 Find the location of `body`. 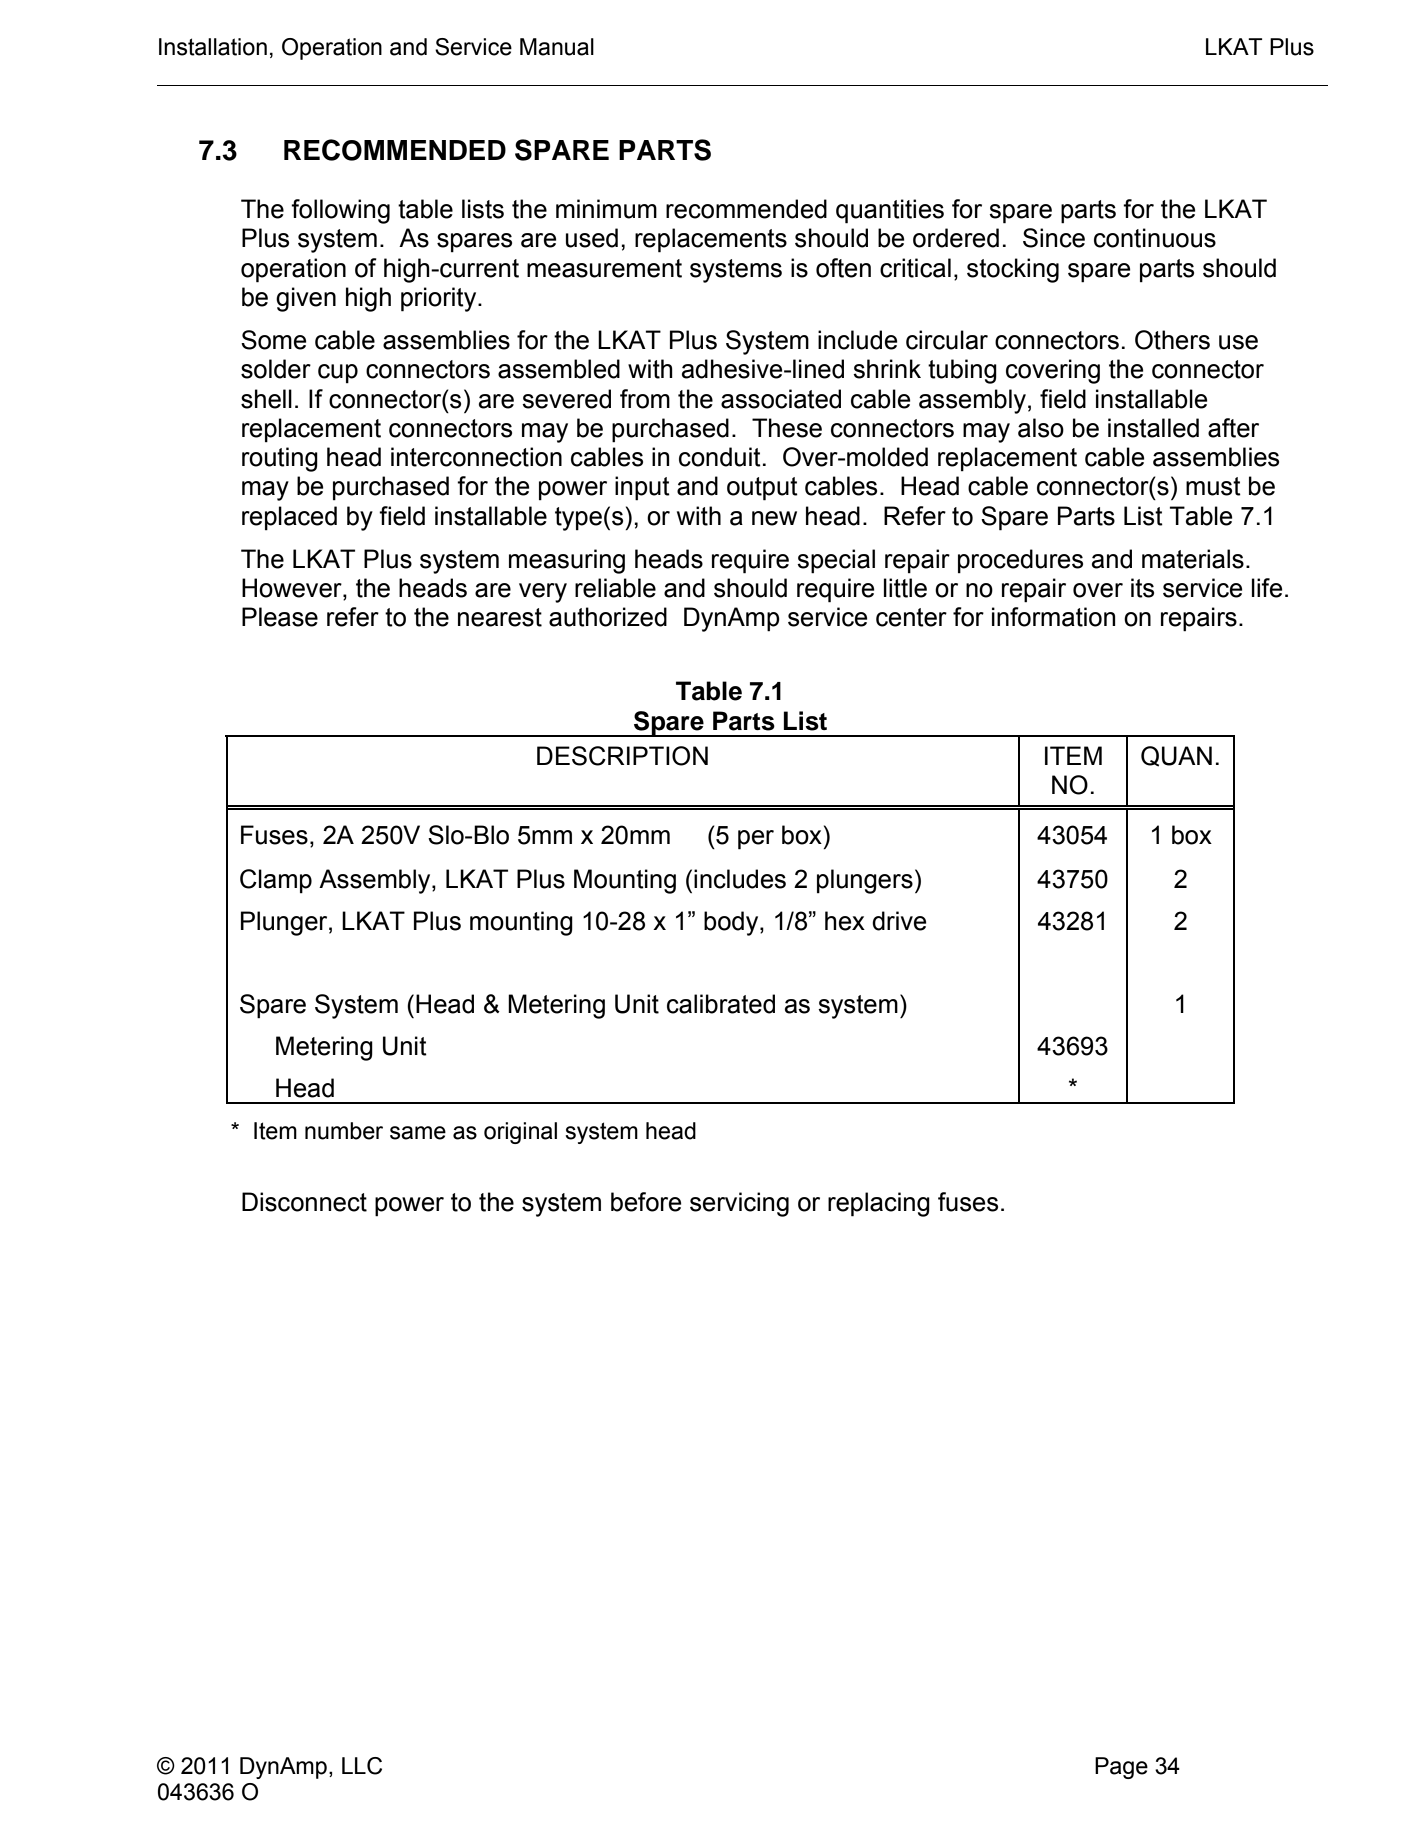

body is located at coordinates (732, 923).
